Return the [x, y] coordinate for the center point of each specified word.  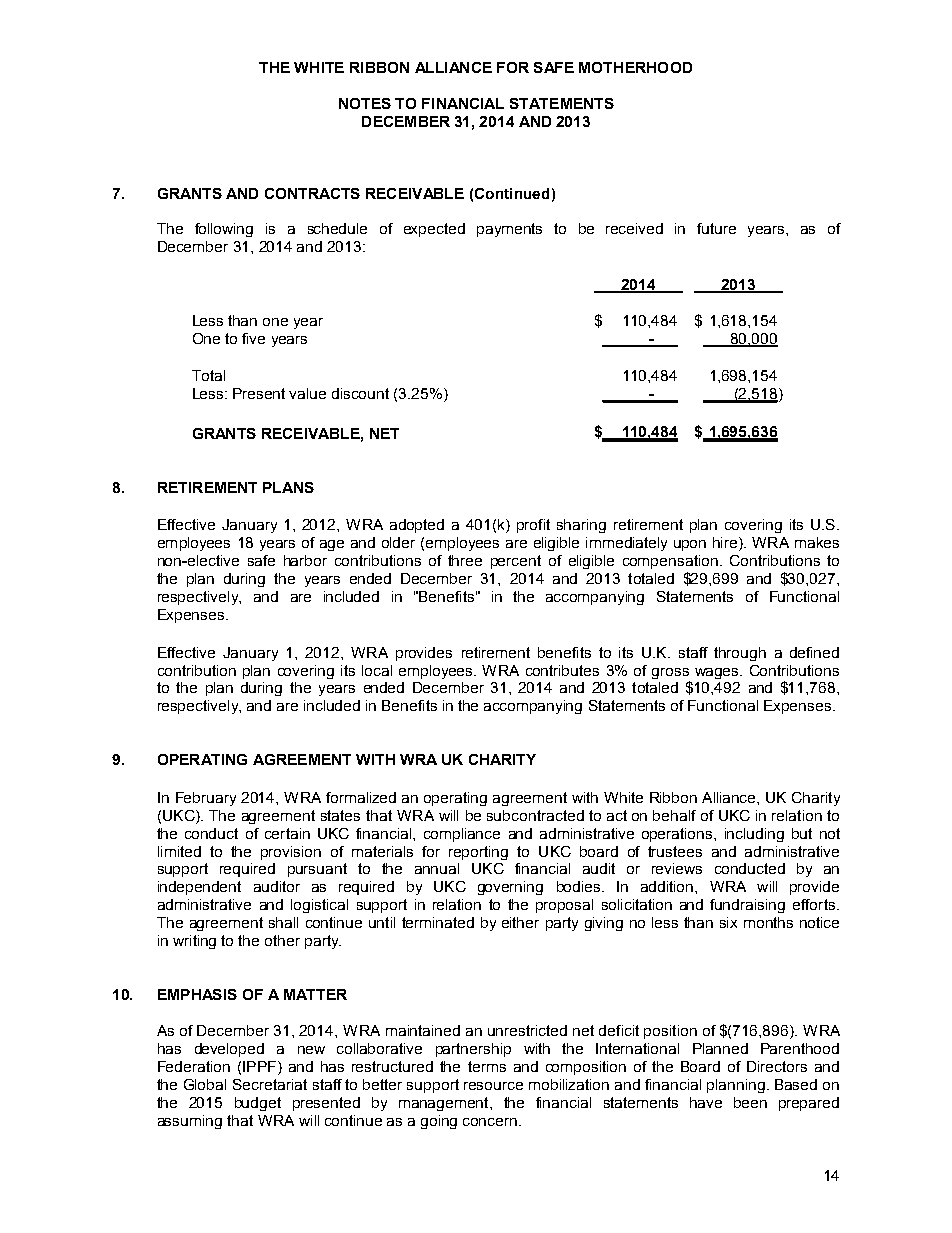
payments [509, 230]
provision [291, 853]
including [754, 835]
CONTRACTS [312, 193]
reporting [478, 853]
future [716, 228]
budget [258, 1104]
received [634, 228]
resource [493, 1086]
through [740, 654]
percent [516, 562]
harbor [305, 560]
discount [360, 393]
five [253, 338]
